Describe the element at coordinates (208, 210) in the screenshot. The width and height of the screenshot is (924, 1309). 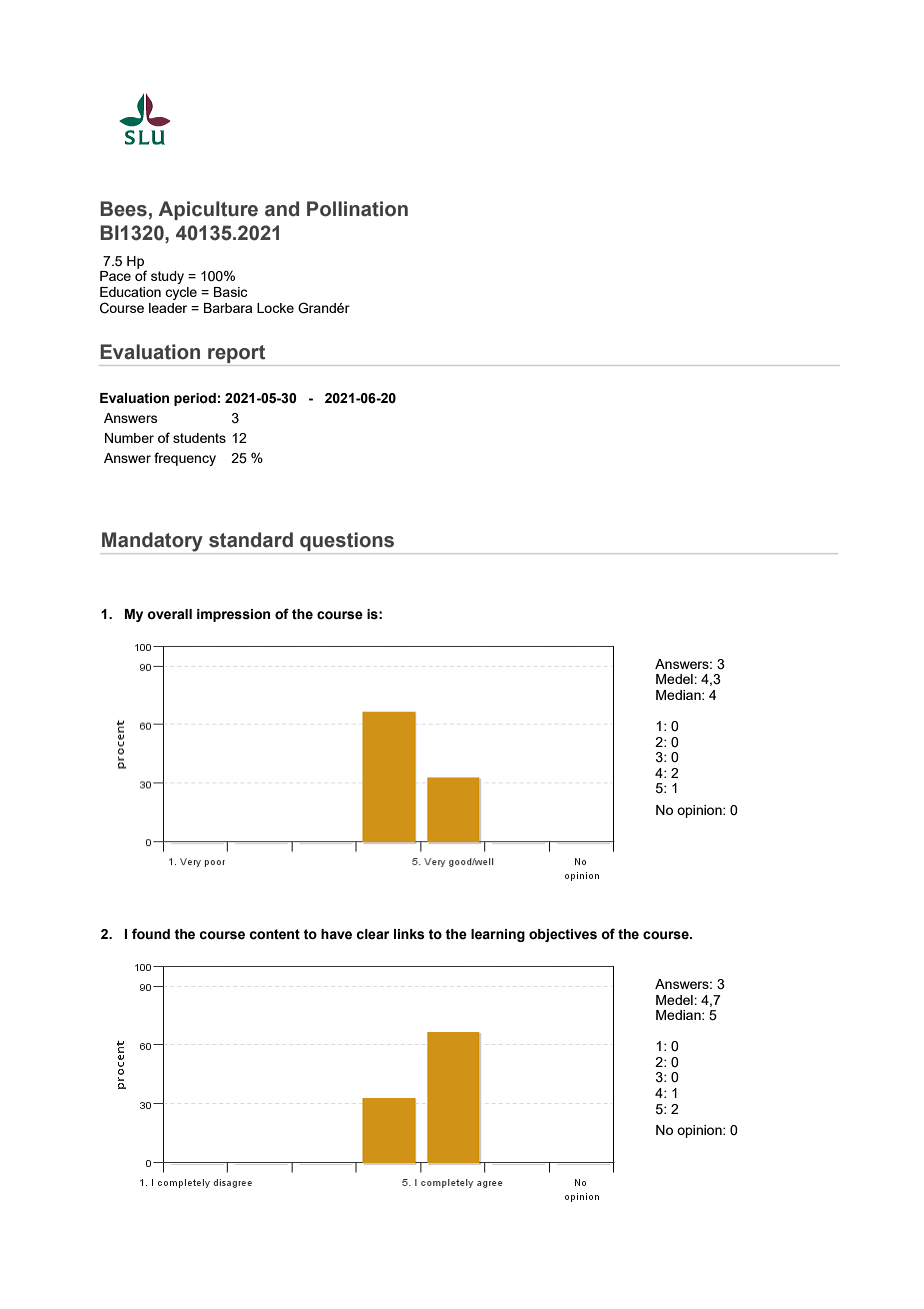
I see `Apiculture` at that location.
